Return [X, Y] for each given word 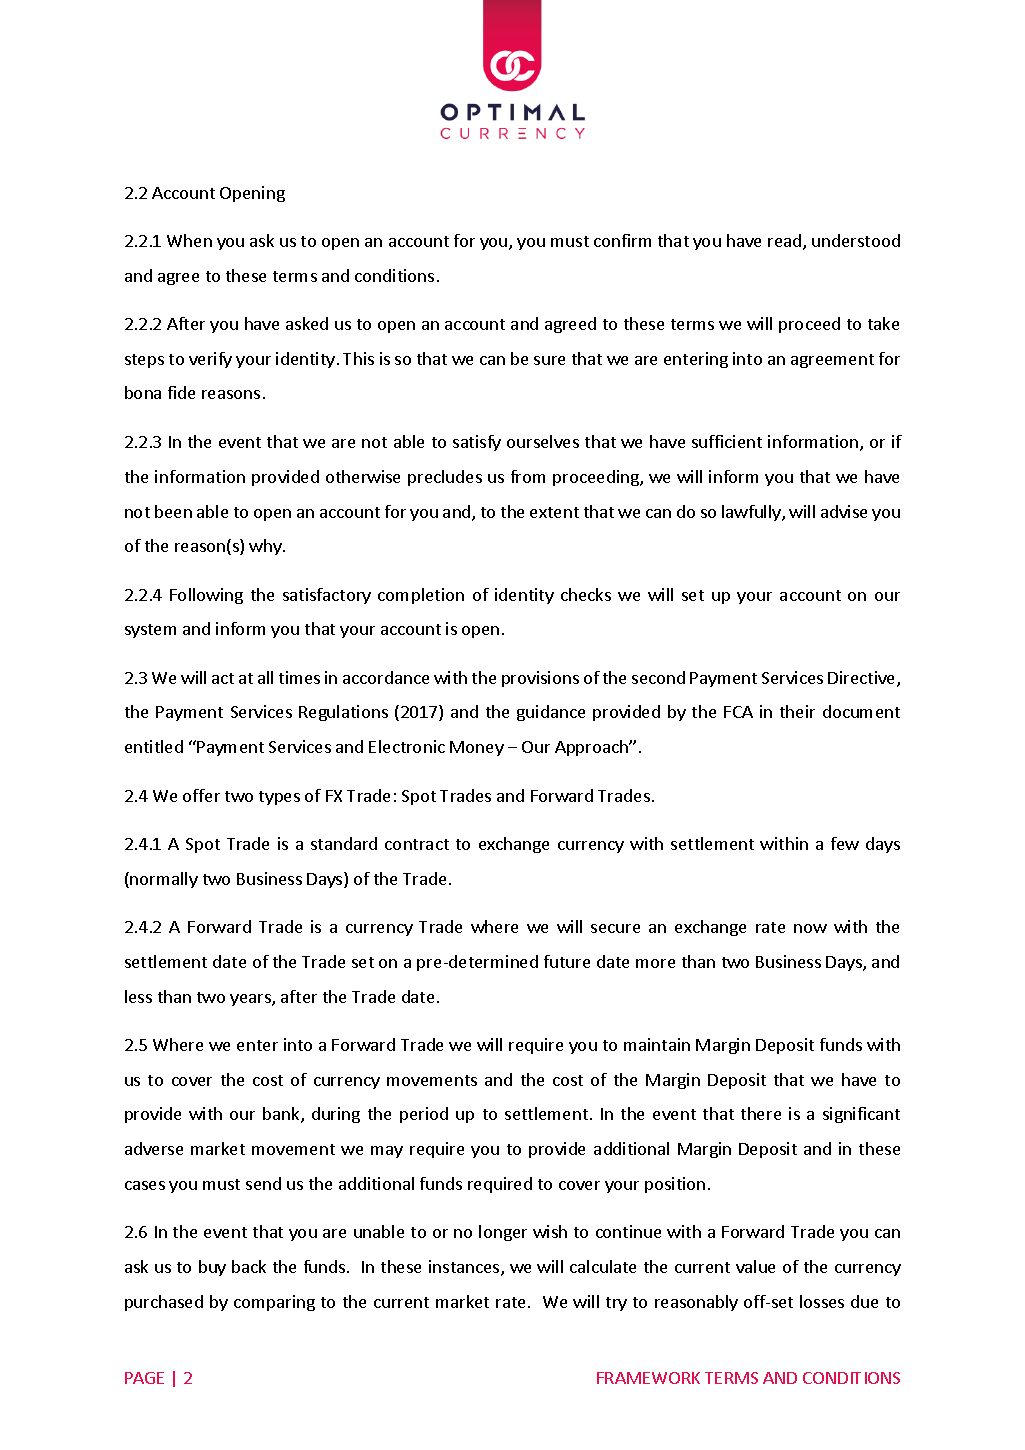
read [786, 242]
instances [465, 1268]
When [189, 240]
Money [477, 748]
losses [822, 1301]
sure [549, 360]
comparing [274, 1303]
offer [201, 795]
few [845, 843]
